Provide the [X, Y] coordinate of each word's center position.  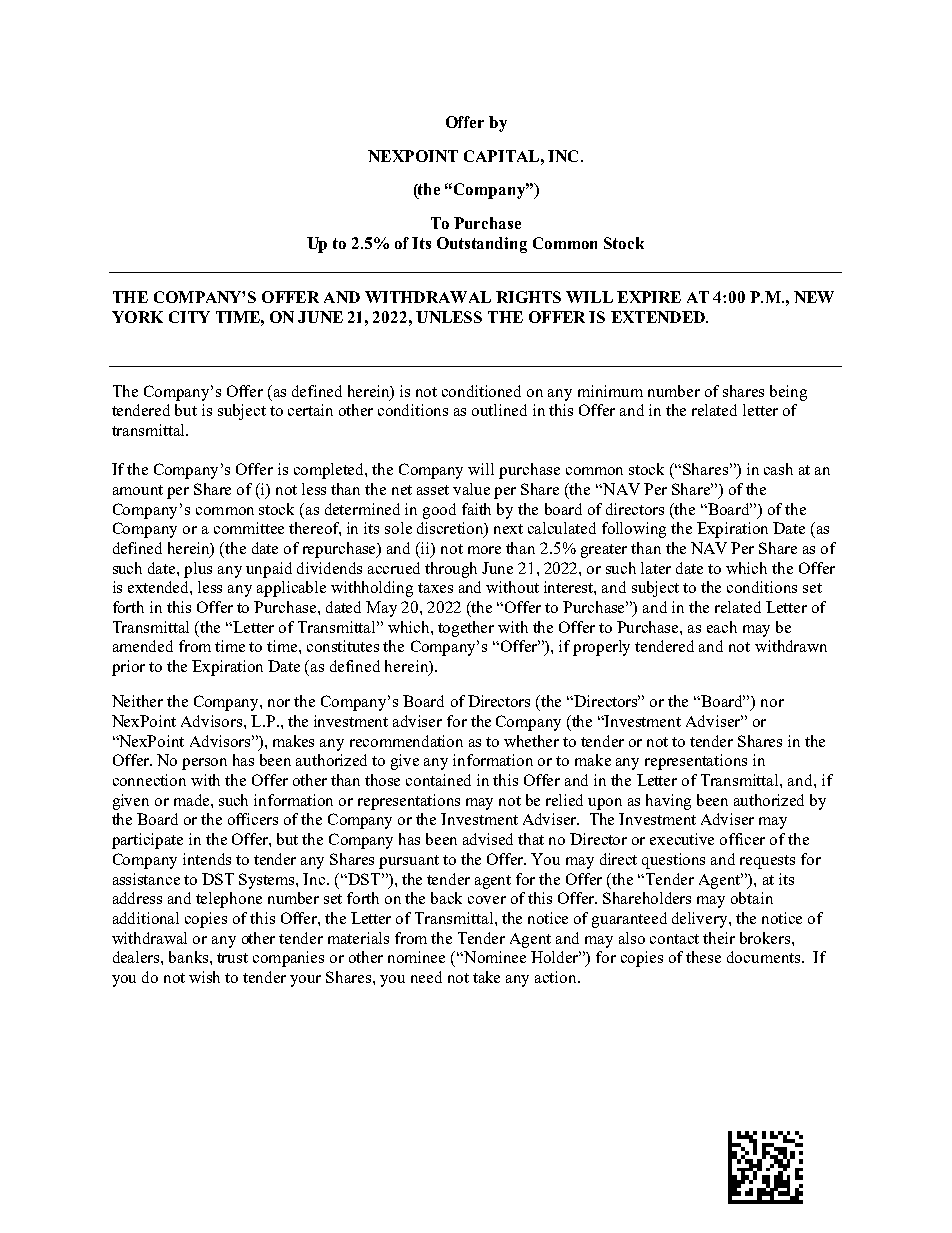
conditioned [481, 391]
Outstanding [482, 245]
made [193, 800]
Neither [137, 701]
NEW [814, 297]
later [656, 568]
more [484, 550]
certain [310, 410]
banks [190, 957]
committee [249, 528]
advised [488, 839]
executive [682, 839]
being [788, 393]
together [466, 629]
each [722, 627]
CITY [189, 317]
